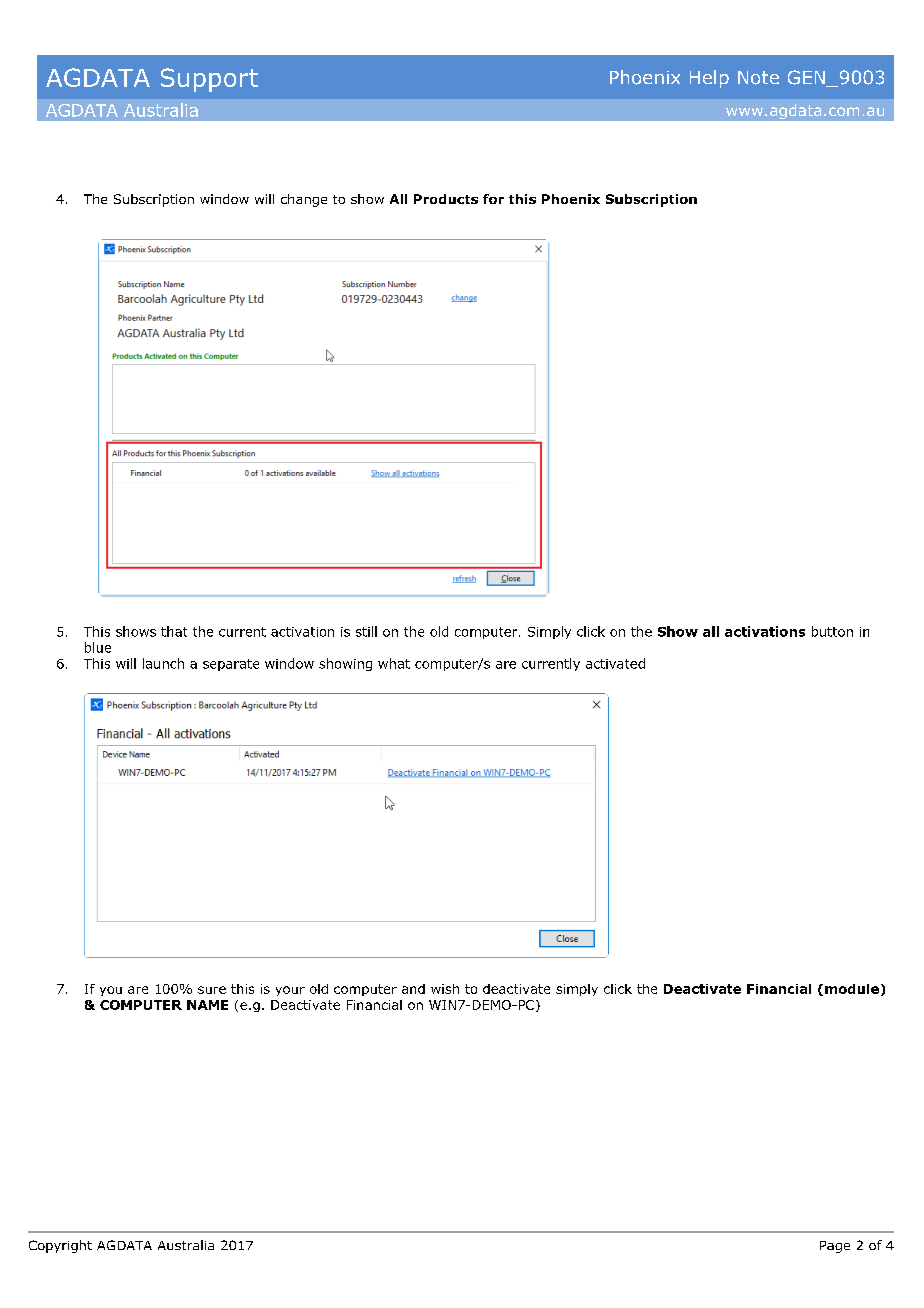 The height and width of the screenshot is (1308, 924). What do you see at coordinates (615, 663) in the screenshot?
I see `activated` at bounding box center [615, 663].
